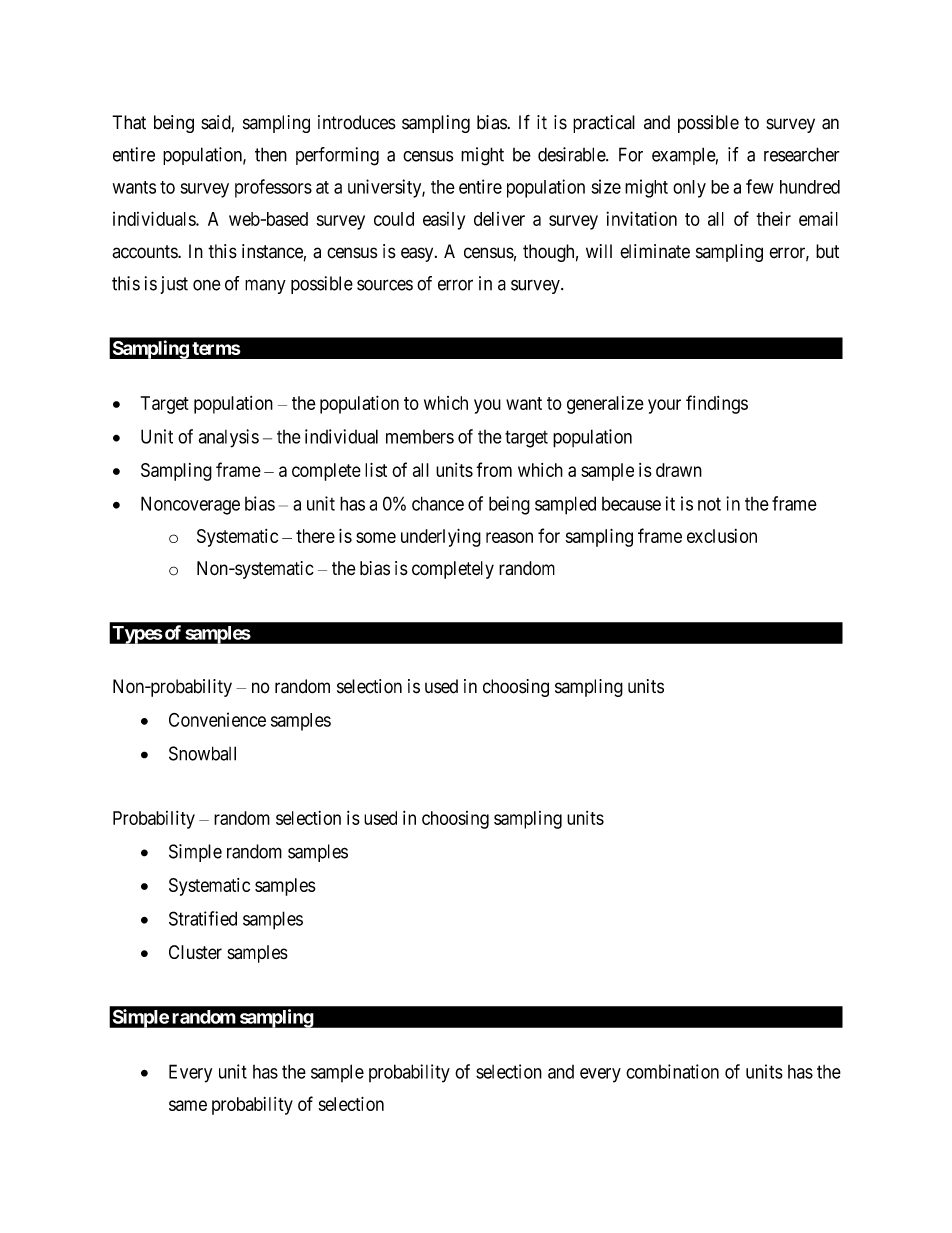 This screenshot has height=1233, width=952. Describe the element at coordinates (188, 1105) in the screenshot. I see `same` at that location.
